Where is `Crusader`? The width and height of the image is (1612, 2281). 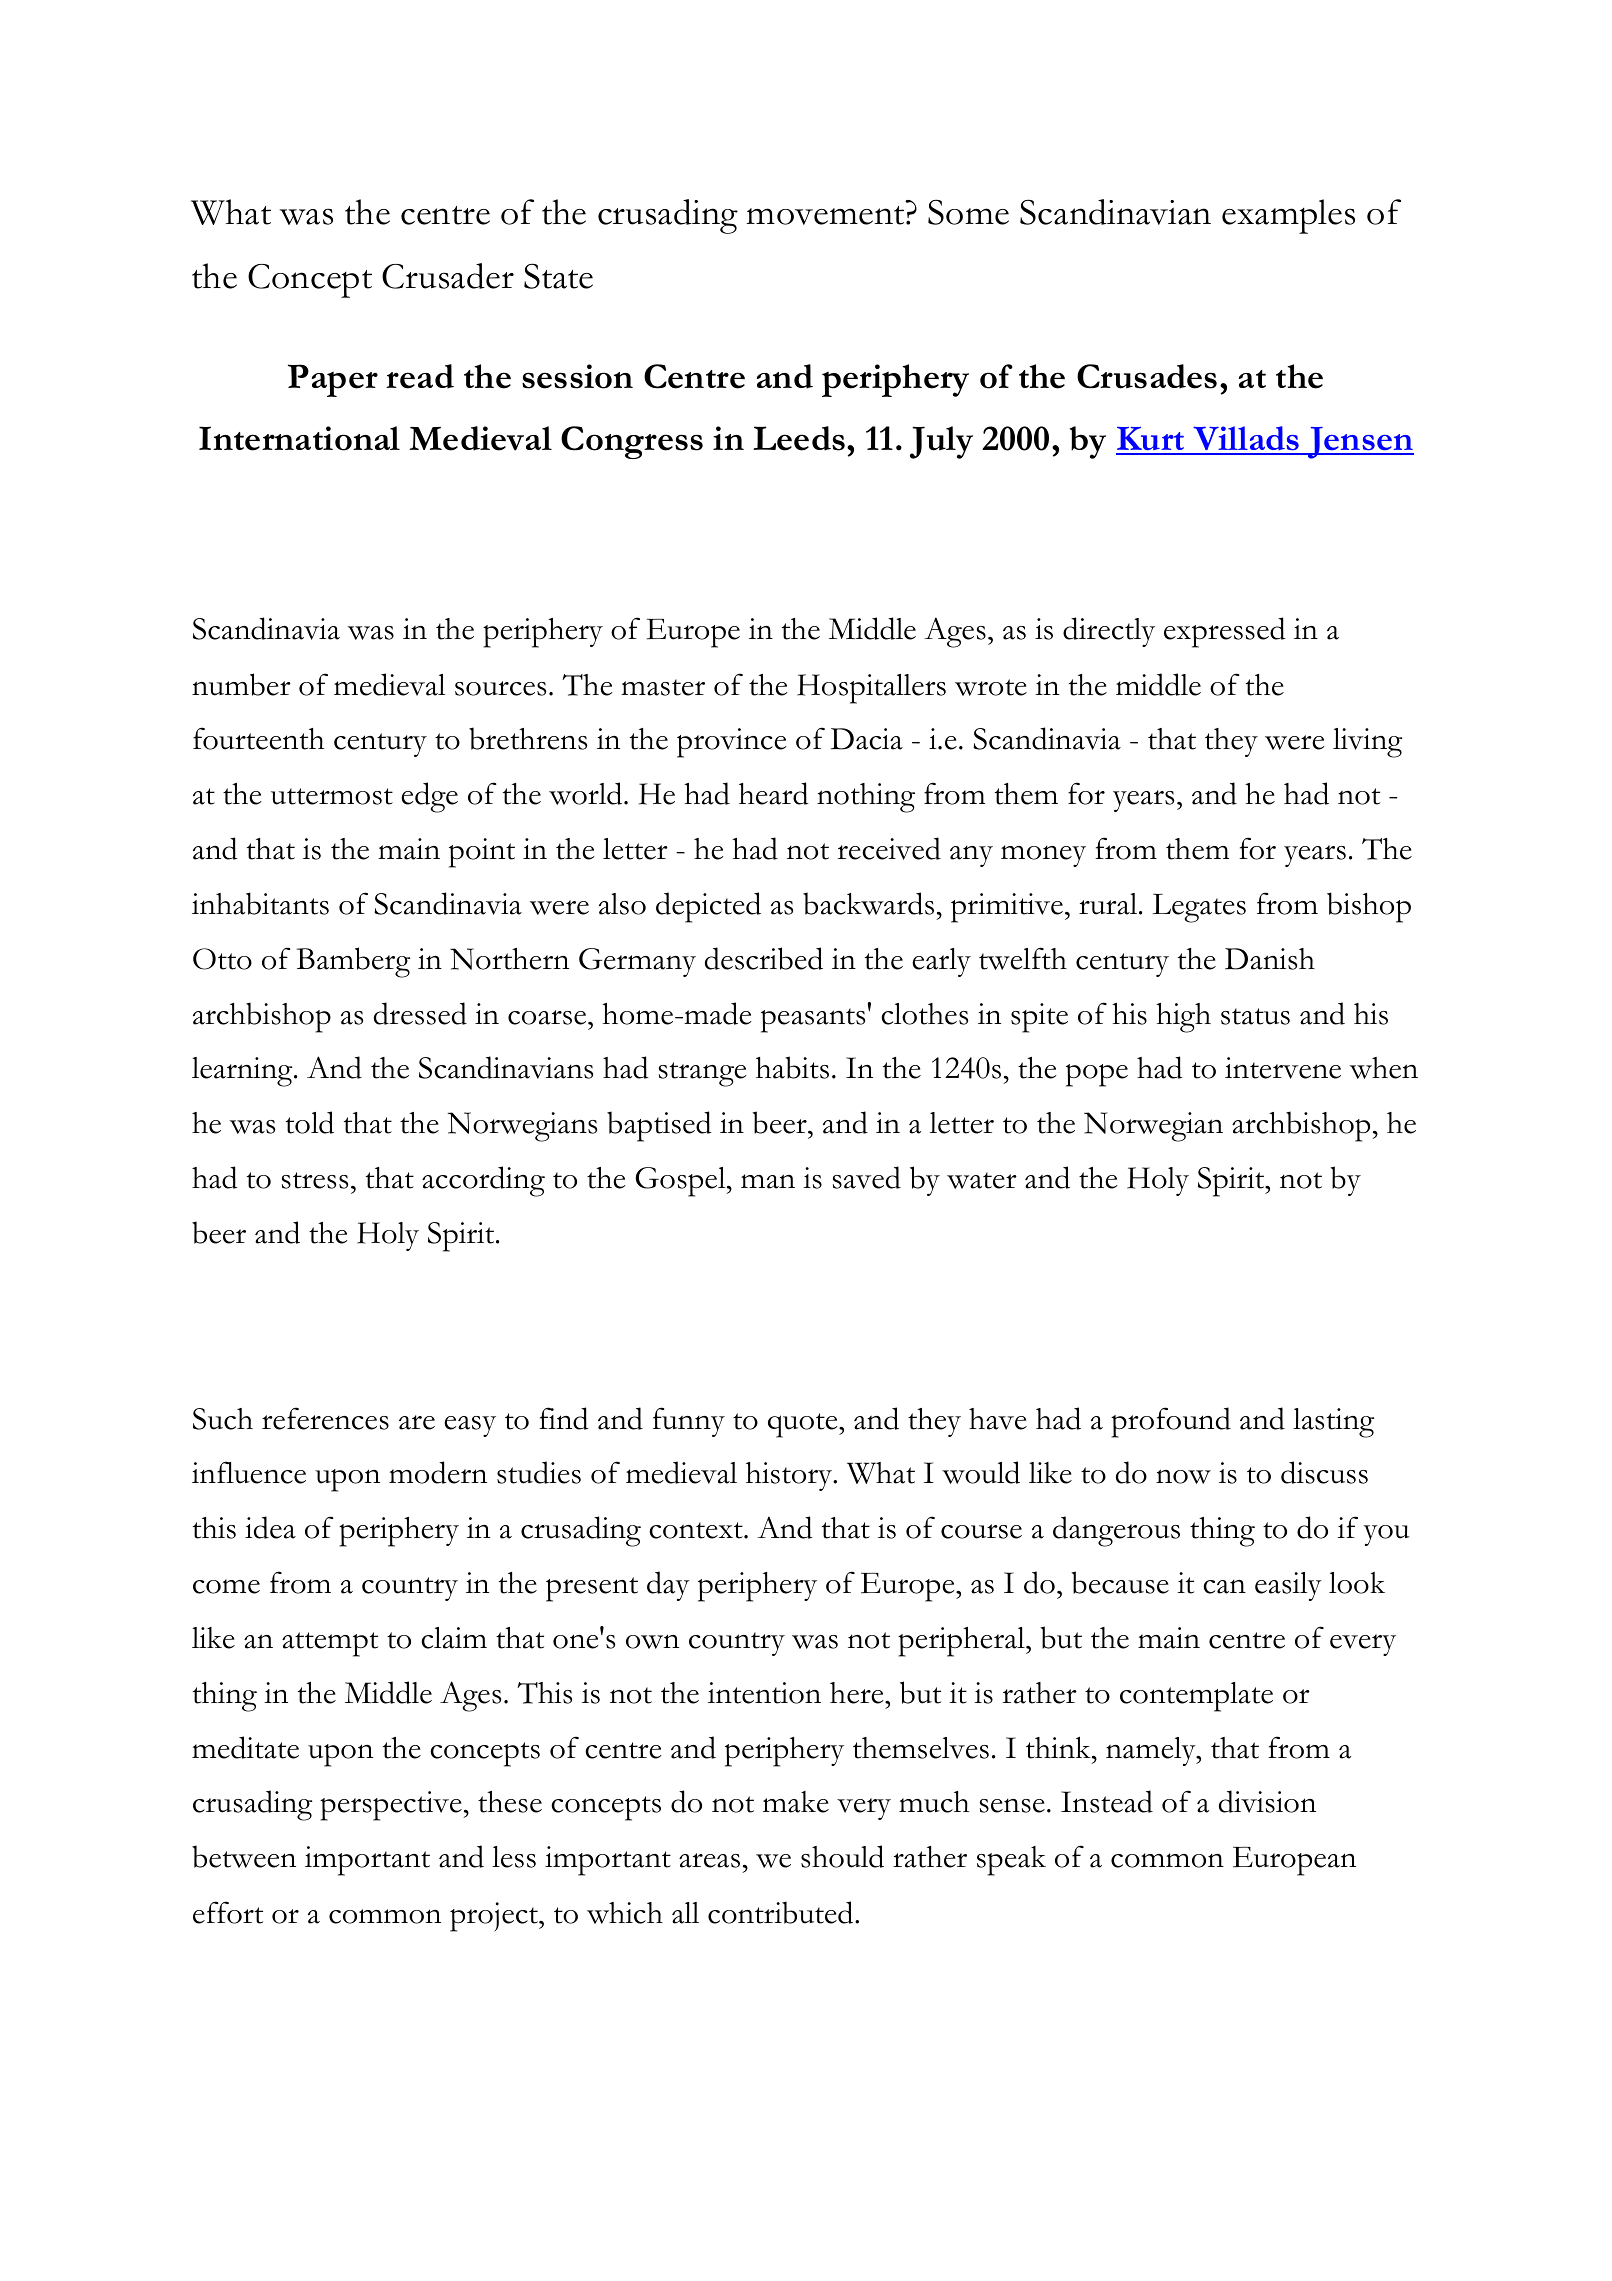 Crusader is located at coordinates (448, 276).
